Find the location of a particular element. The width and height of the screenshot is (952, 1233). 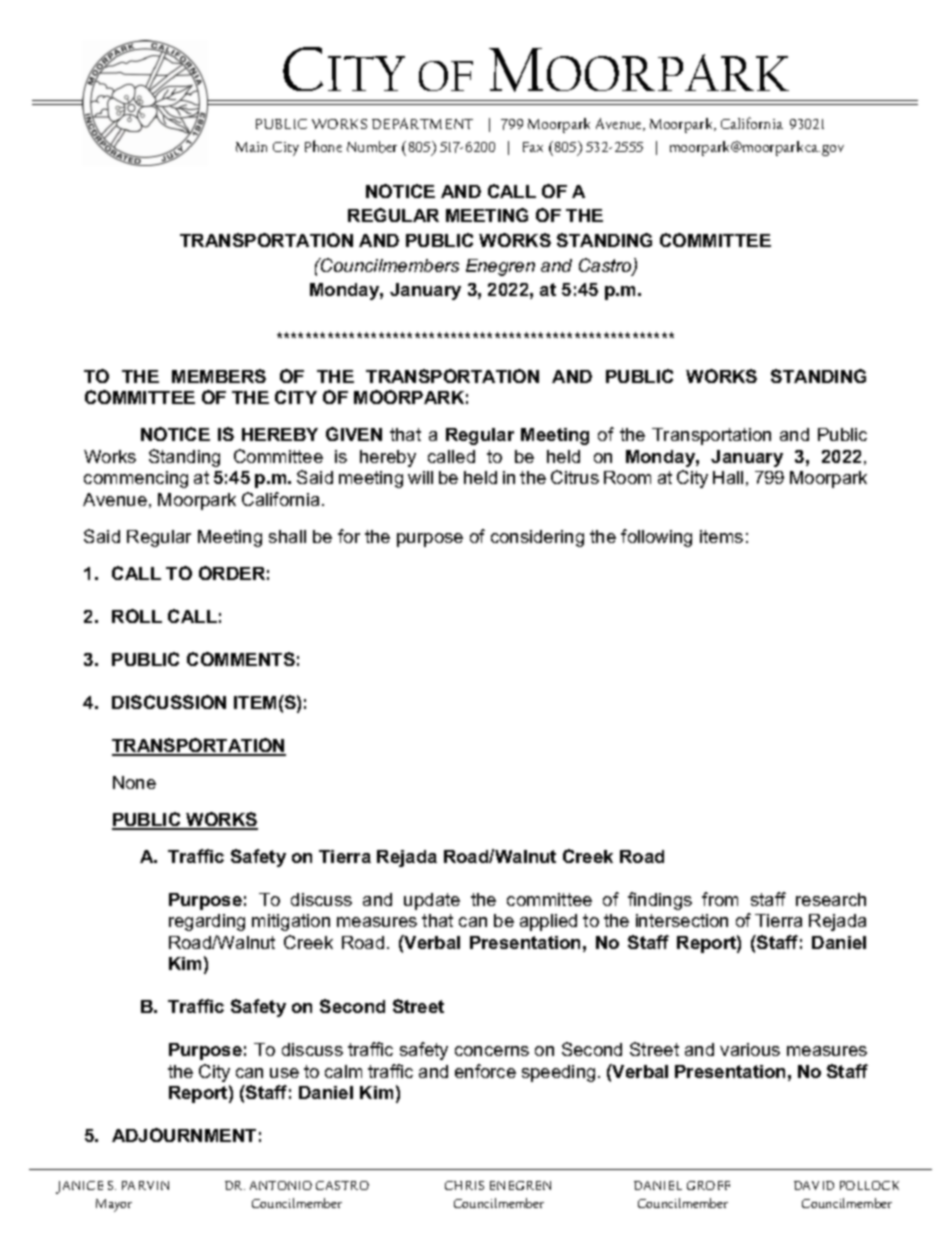

DEPARTMENT is located at coordinates (422, 123).
